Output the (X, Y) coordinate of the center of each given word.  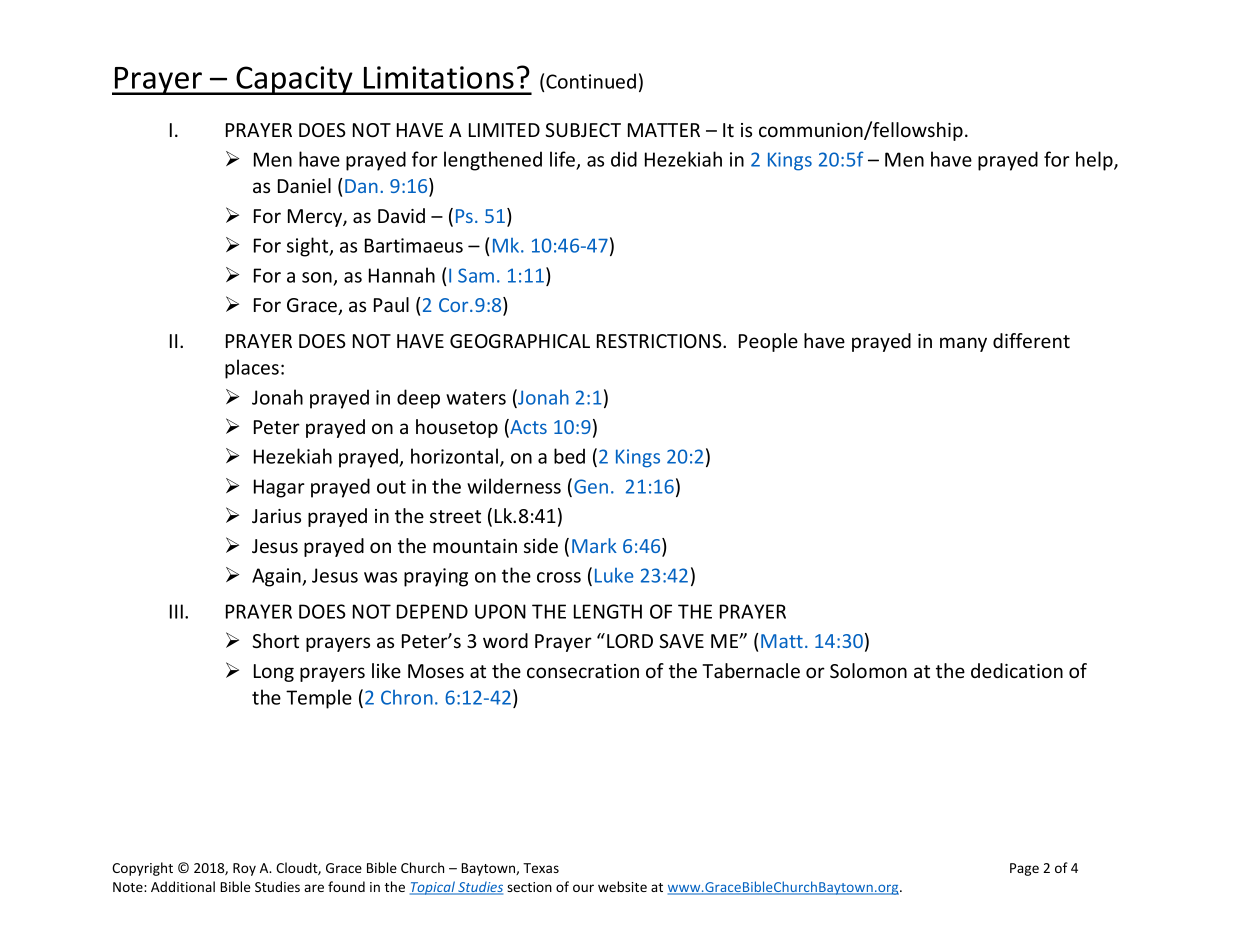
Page (1024, 869)
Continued (591, 81)
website (622, 886)
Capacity (294, 80)
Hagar (279, 488)
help (1095, 161)
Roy (244, 869)
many (963, 344)
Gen (591, 486)
